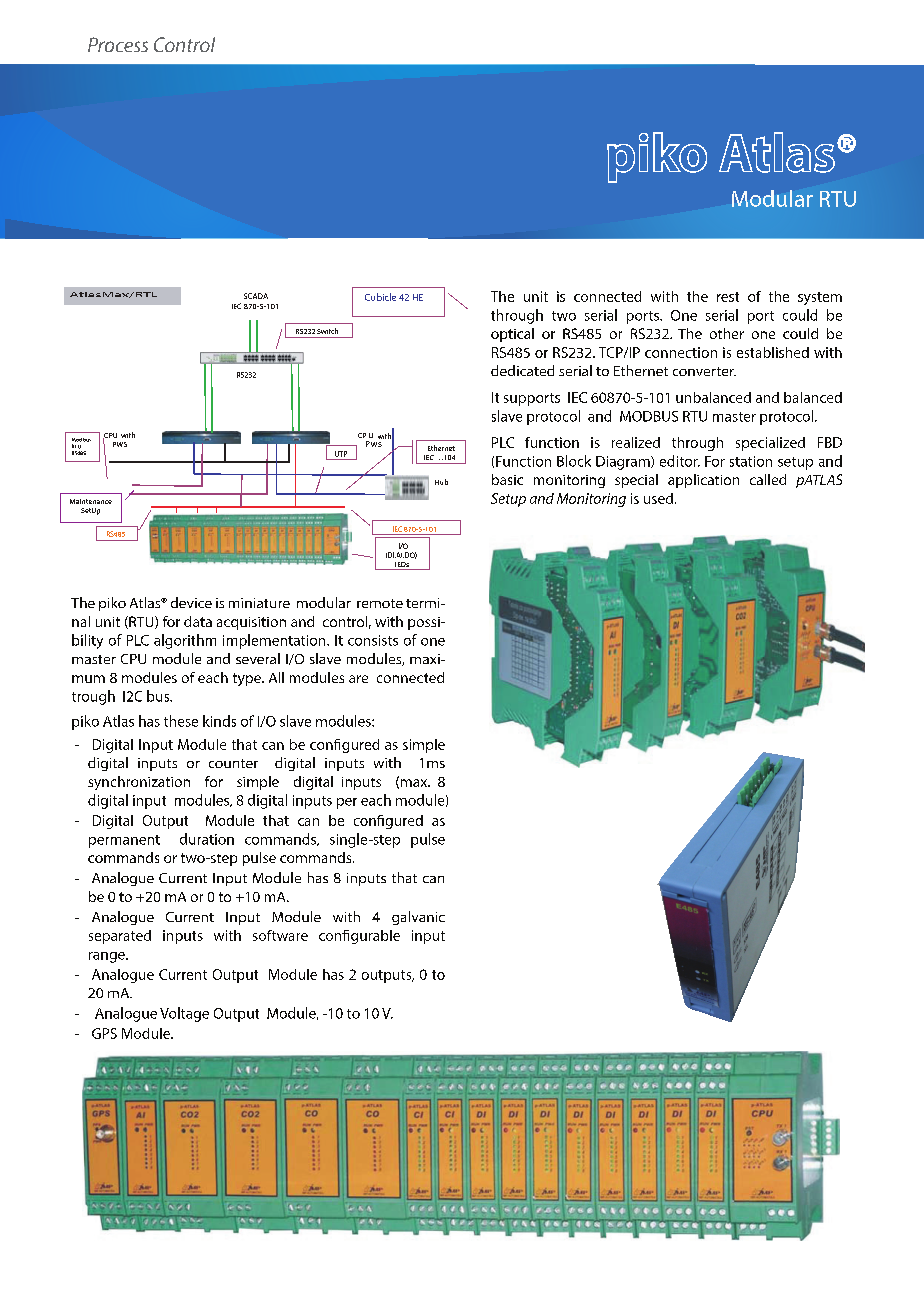  I want to click on called, so click(768, 479).
